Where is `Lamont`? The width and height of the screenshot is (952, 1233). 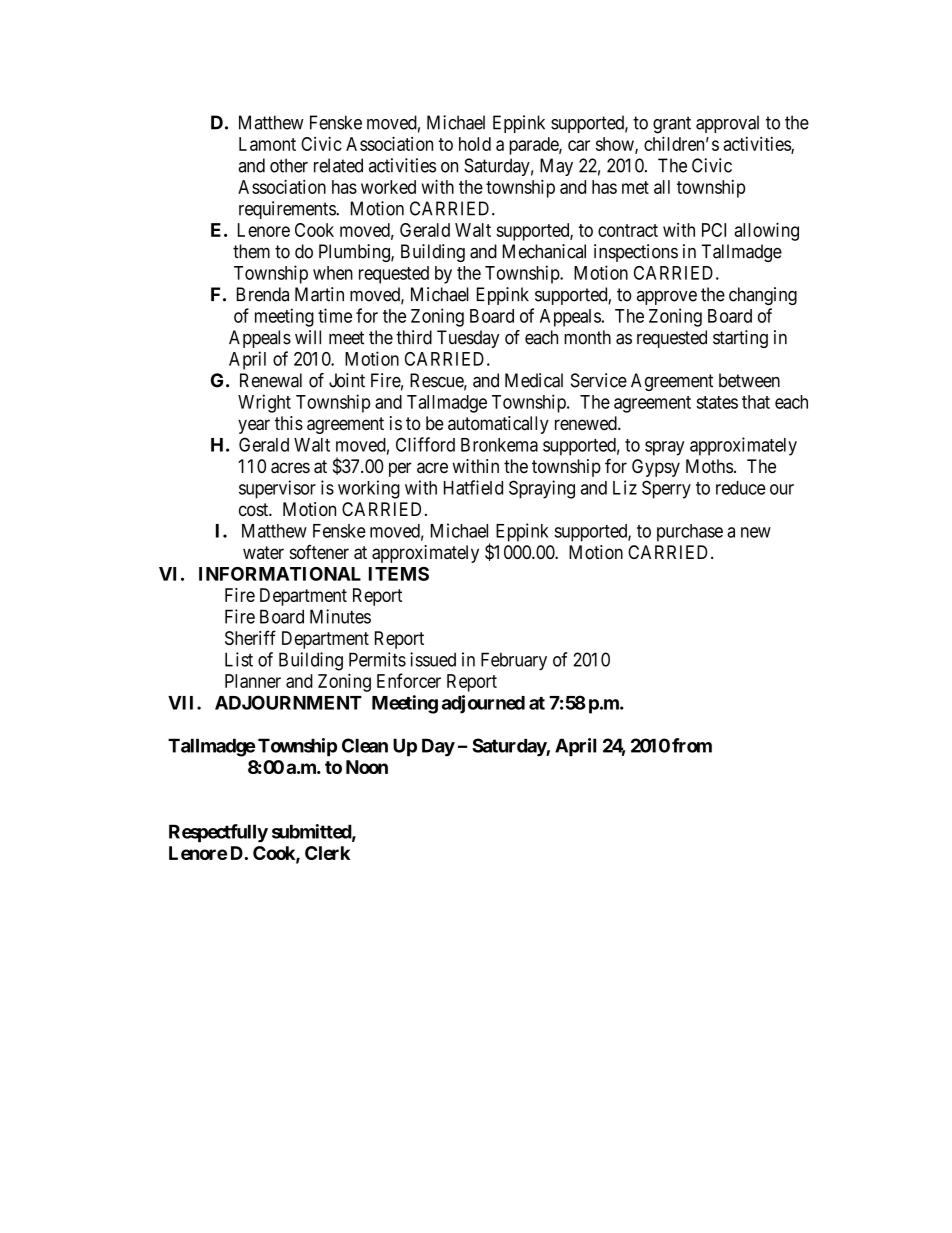
Lamont is located at coordinates (267, 144).
